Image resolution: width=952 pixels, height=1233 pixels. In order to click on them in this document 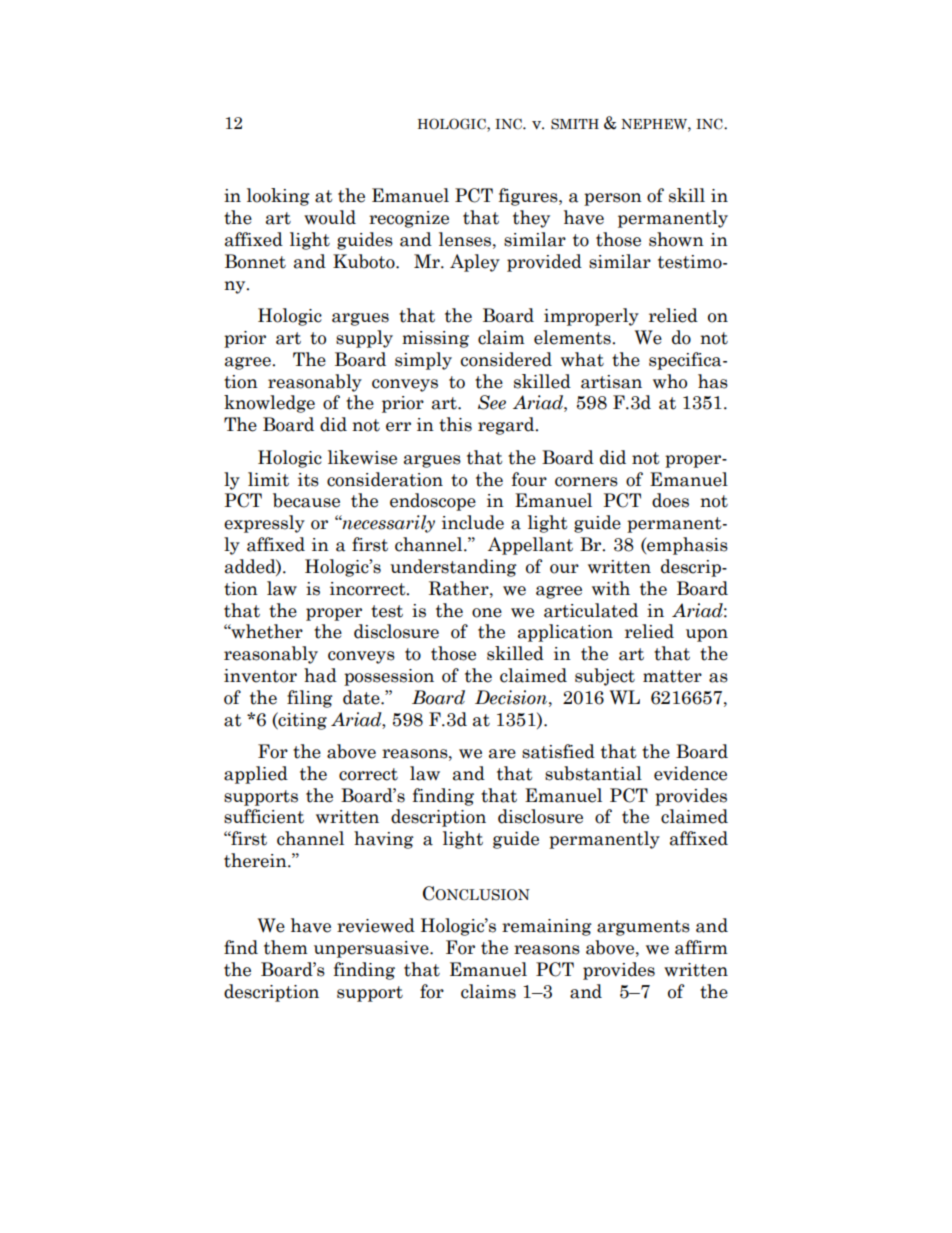, I will do `click(286, 947)`.
